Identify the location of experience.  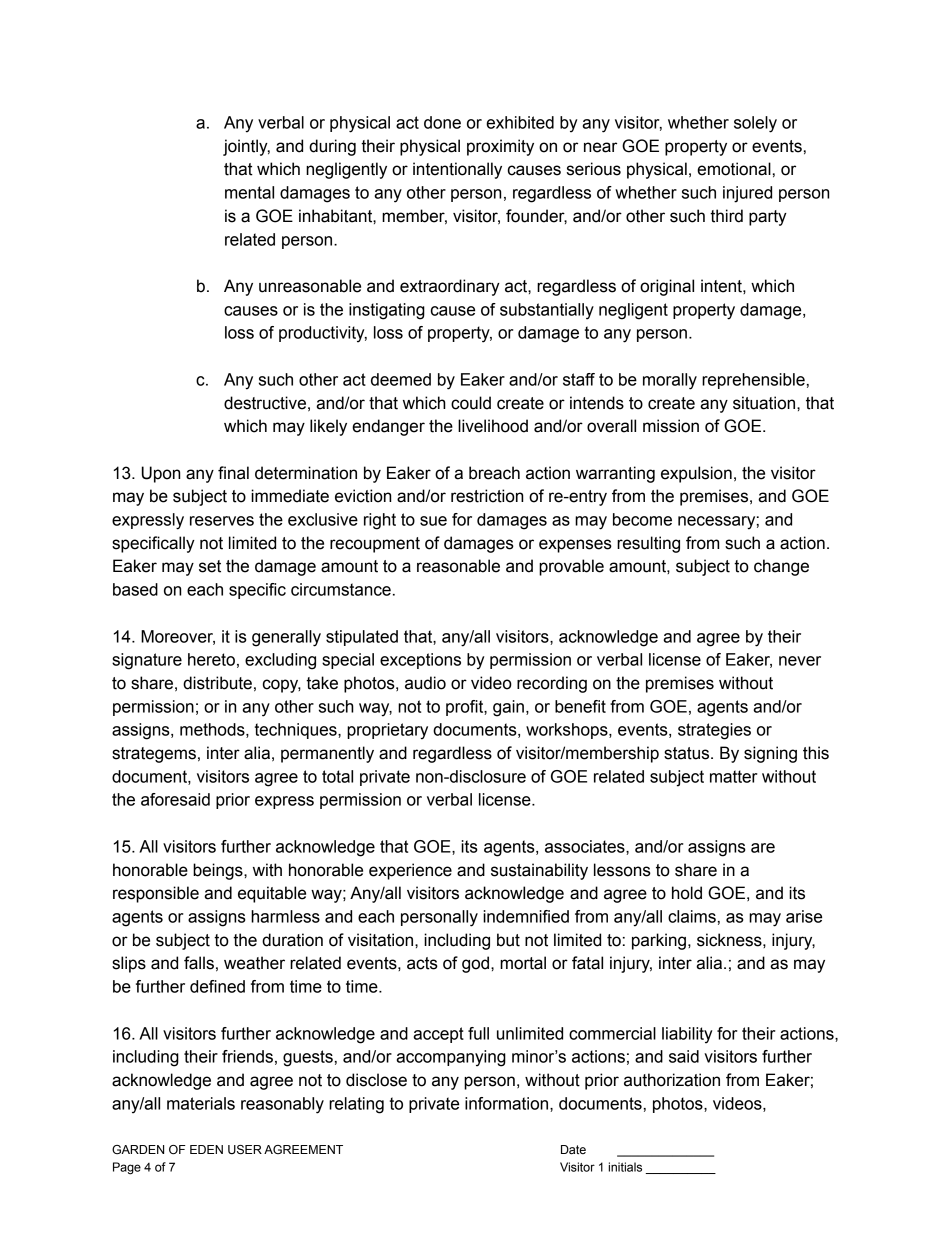
(410, 871).
